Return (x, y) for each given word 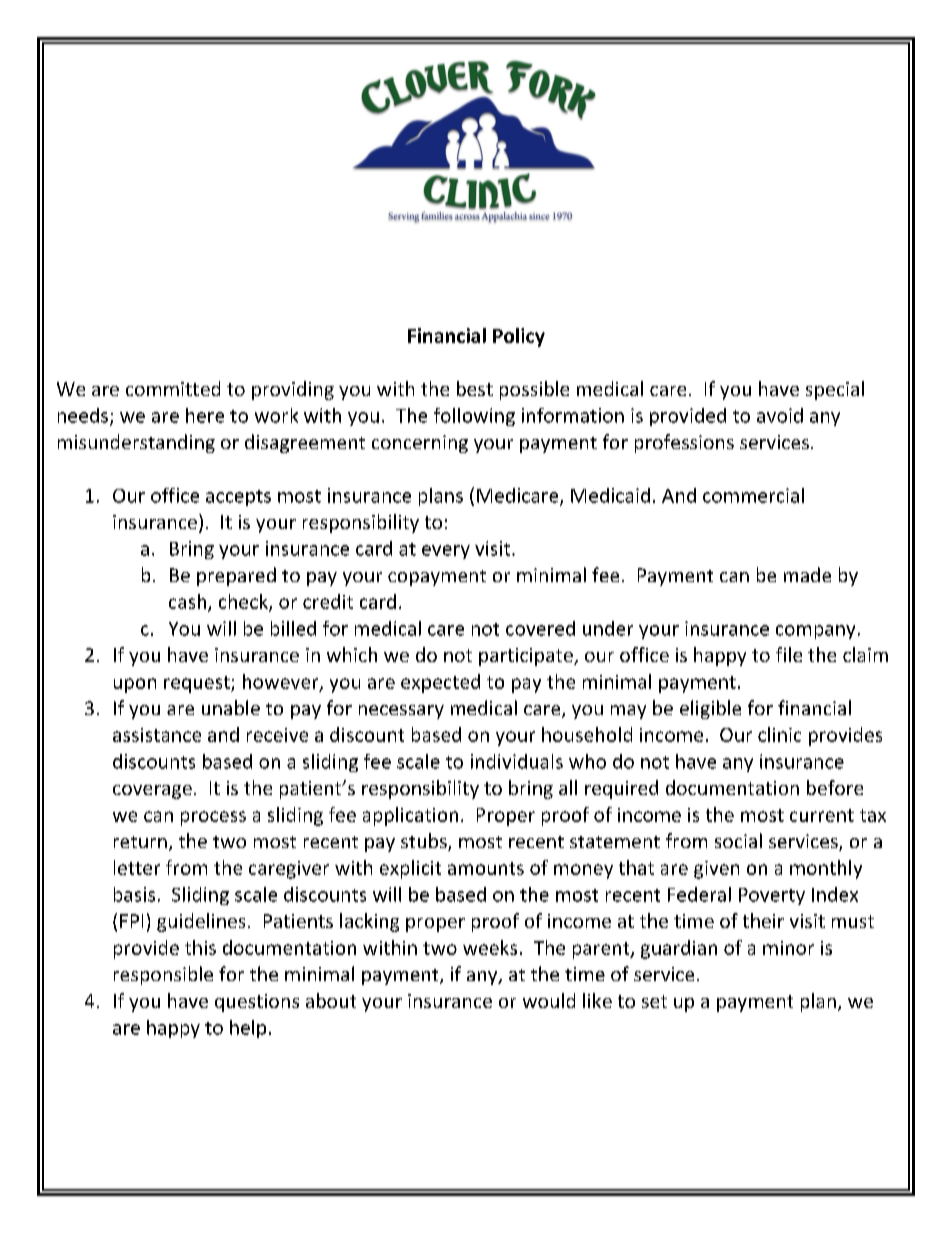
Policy (519, 337)
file (789, 654)
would (549, 1000)
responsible (163, 975)
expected (440, 683)
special (835, 390)
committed (173, 388)
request (198, 684)
